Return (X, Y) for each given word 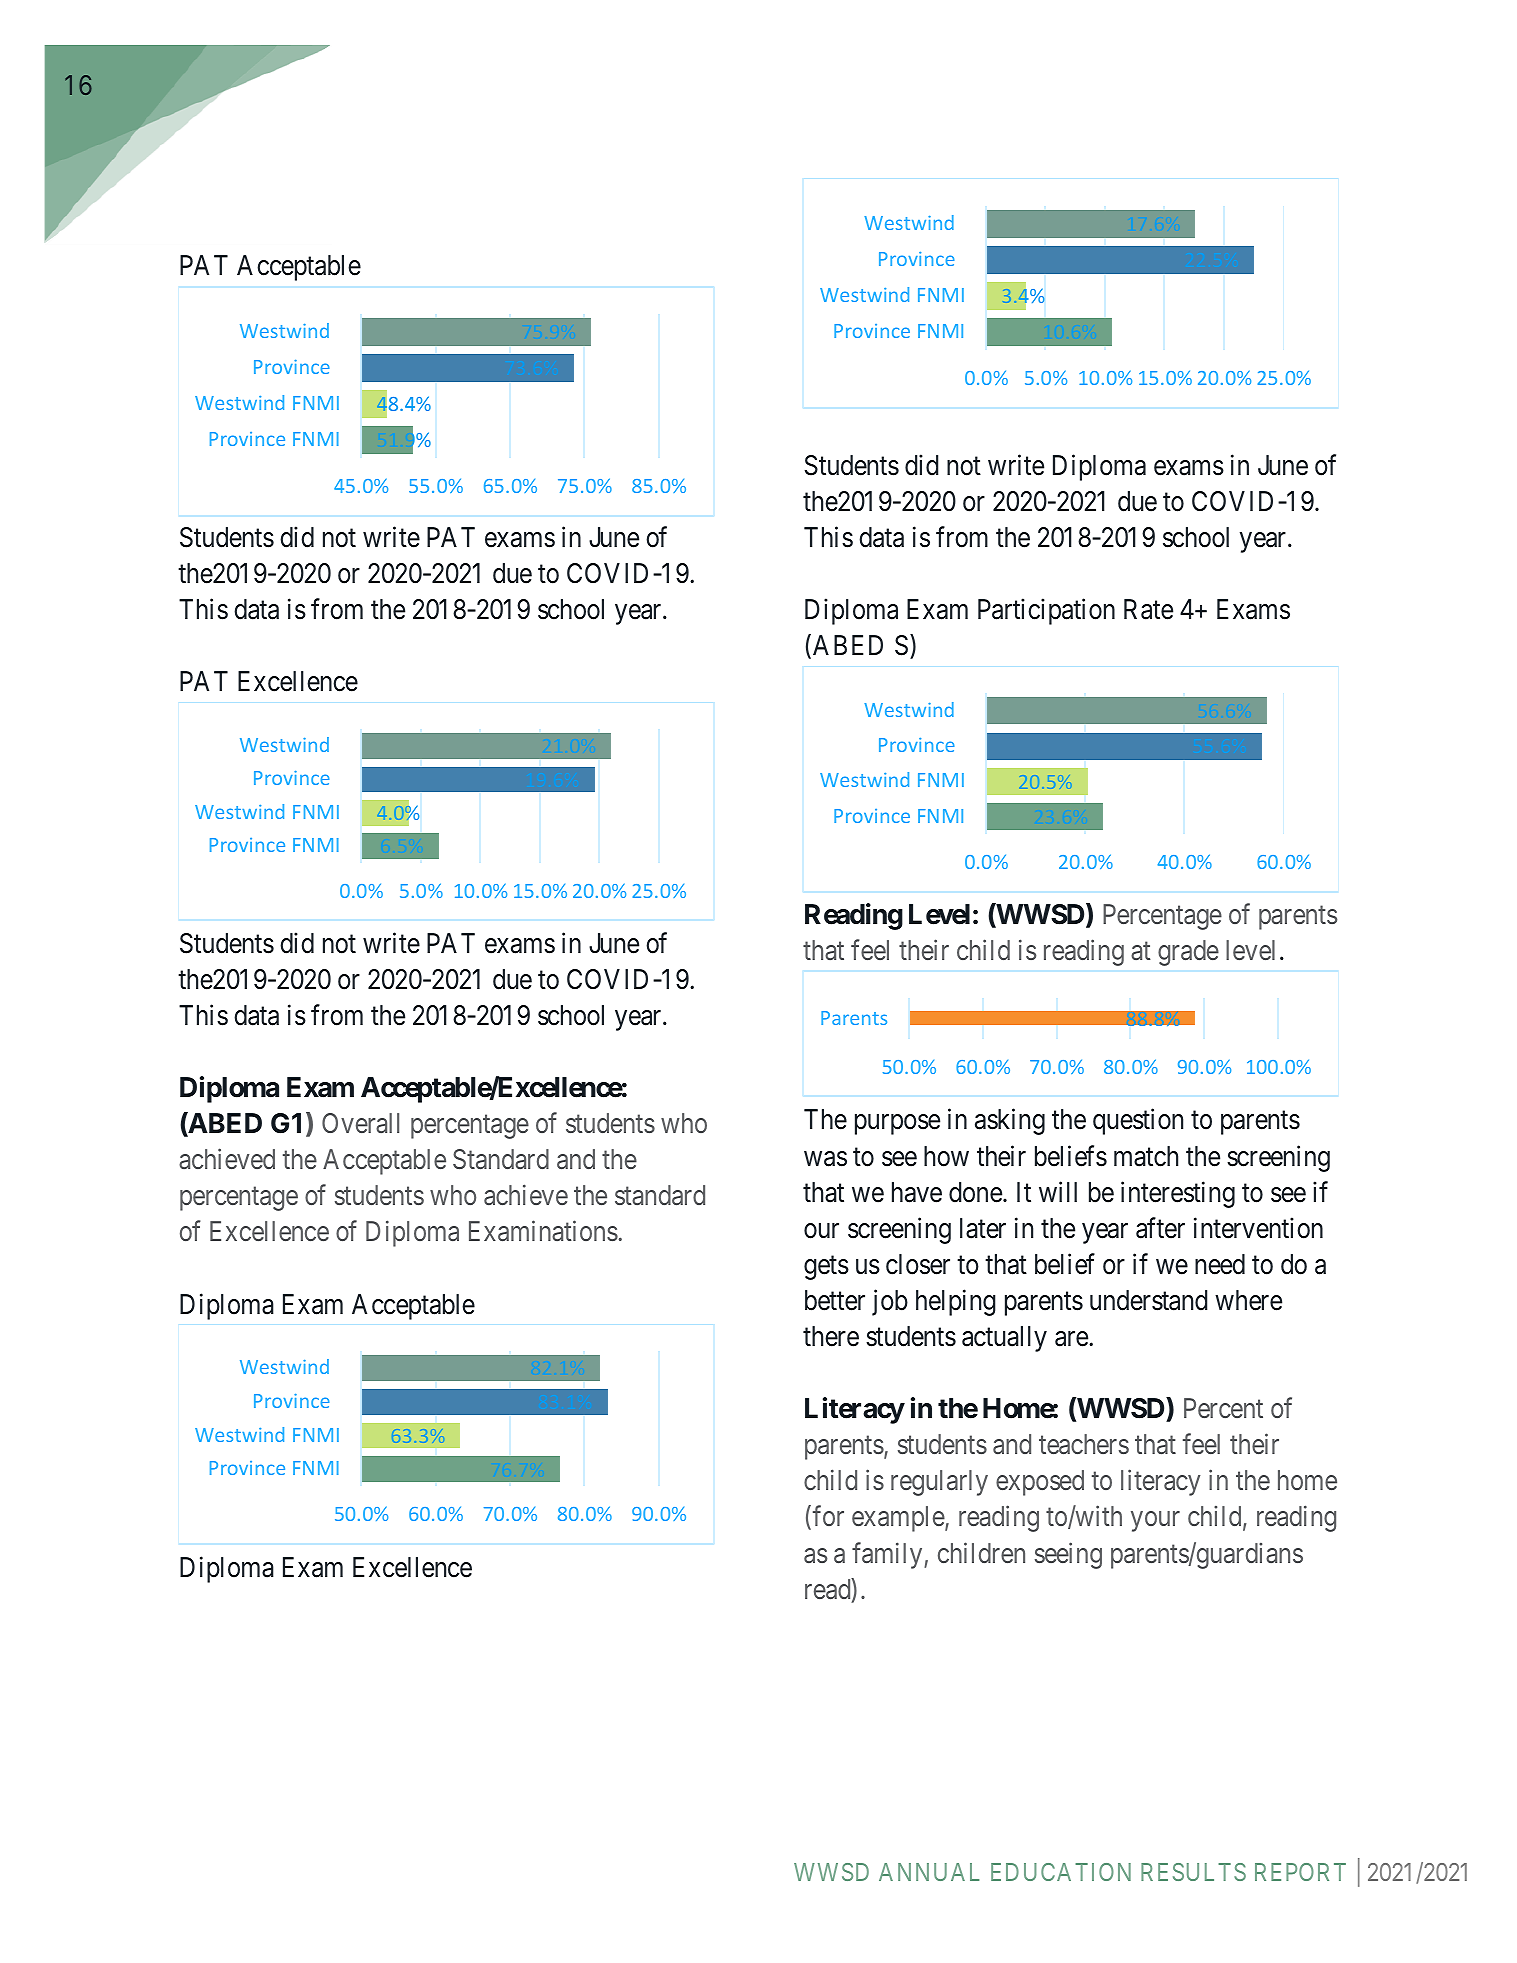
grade (1188, 953)
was (825, 1159)
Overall (360, 1123)
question (1138, 1122)
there (831, 1336)
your (1155, 1522)
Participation (1046, 612)
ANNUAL (929, 1872)
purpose (897, 1125)
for (828, 1516)
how (946, 1156)
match (1146, 1156)
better (835, 1300)
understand (1148, 1300)
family (888, 1555)
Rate (1148, 609)
